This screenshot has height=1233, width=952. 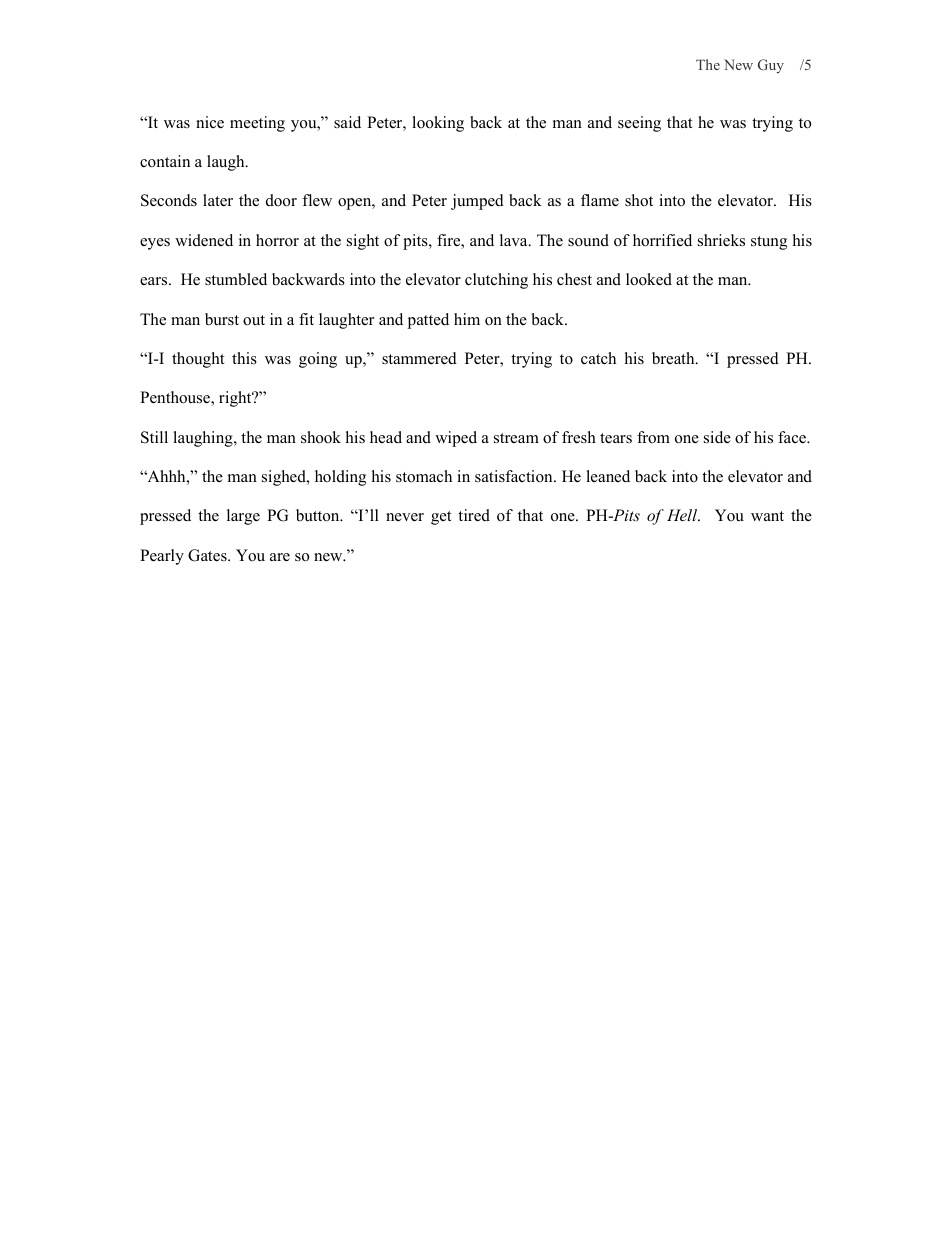 What do you see at coordinates (438, 124) in the screenshot?
I see `looking` at bounding box center [438, 124].
